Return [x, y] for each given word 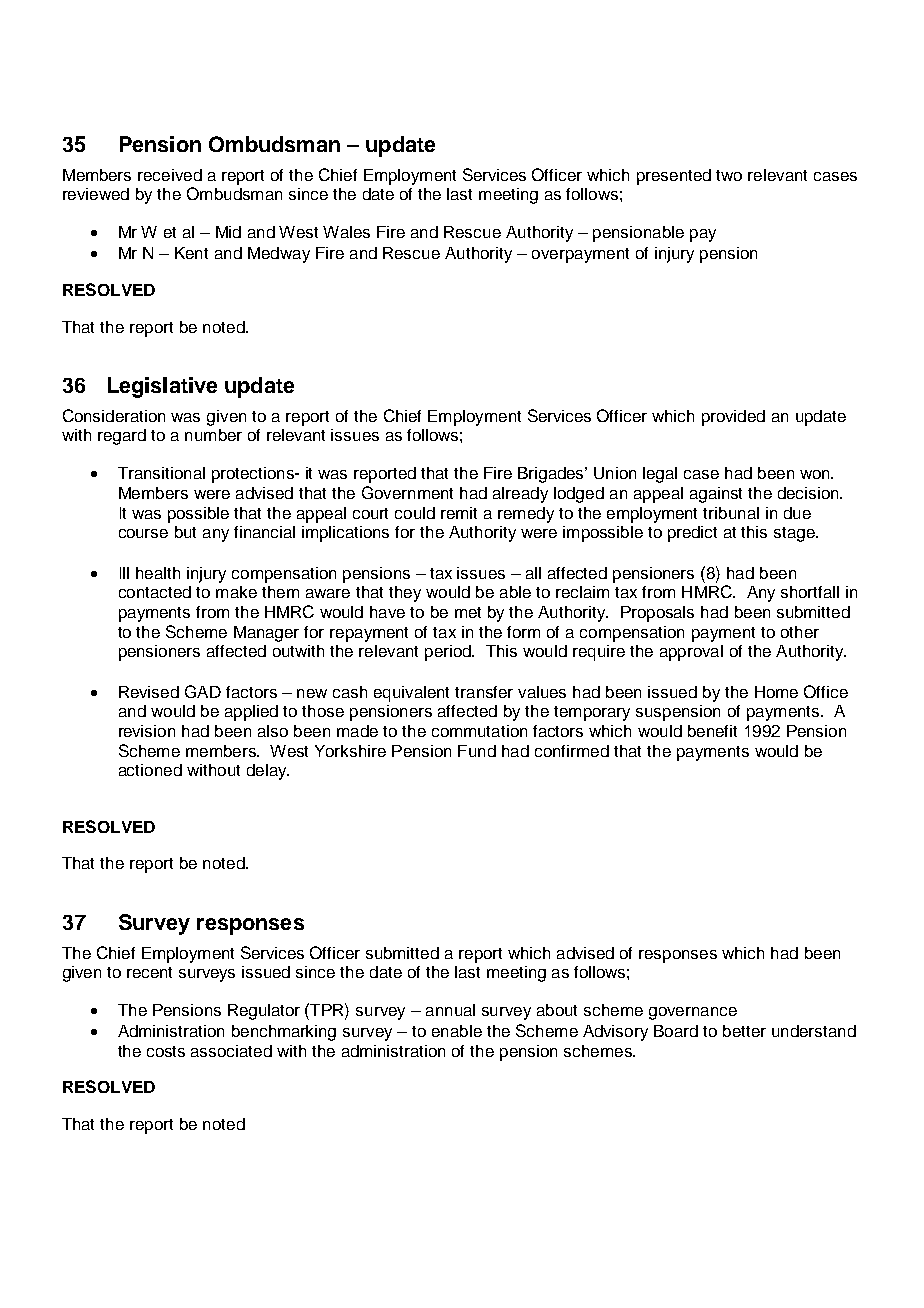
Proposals [657, 614]
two [729, 175]
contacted [155, 592]
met [468, 612]
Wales [346, 232]
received [170, 175]
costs [166, 1051]
